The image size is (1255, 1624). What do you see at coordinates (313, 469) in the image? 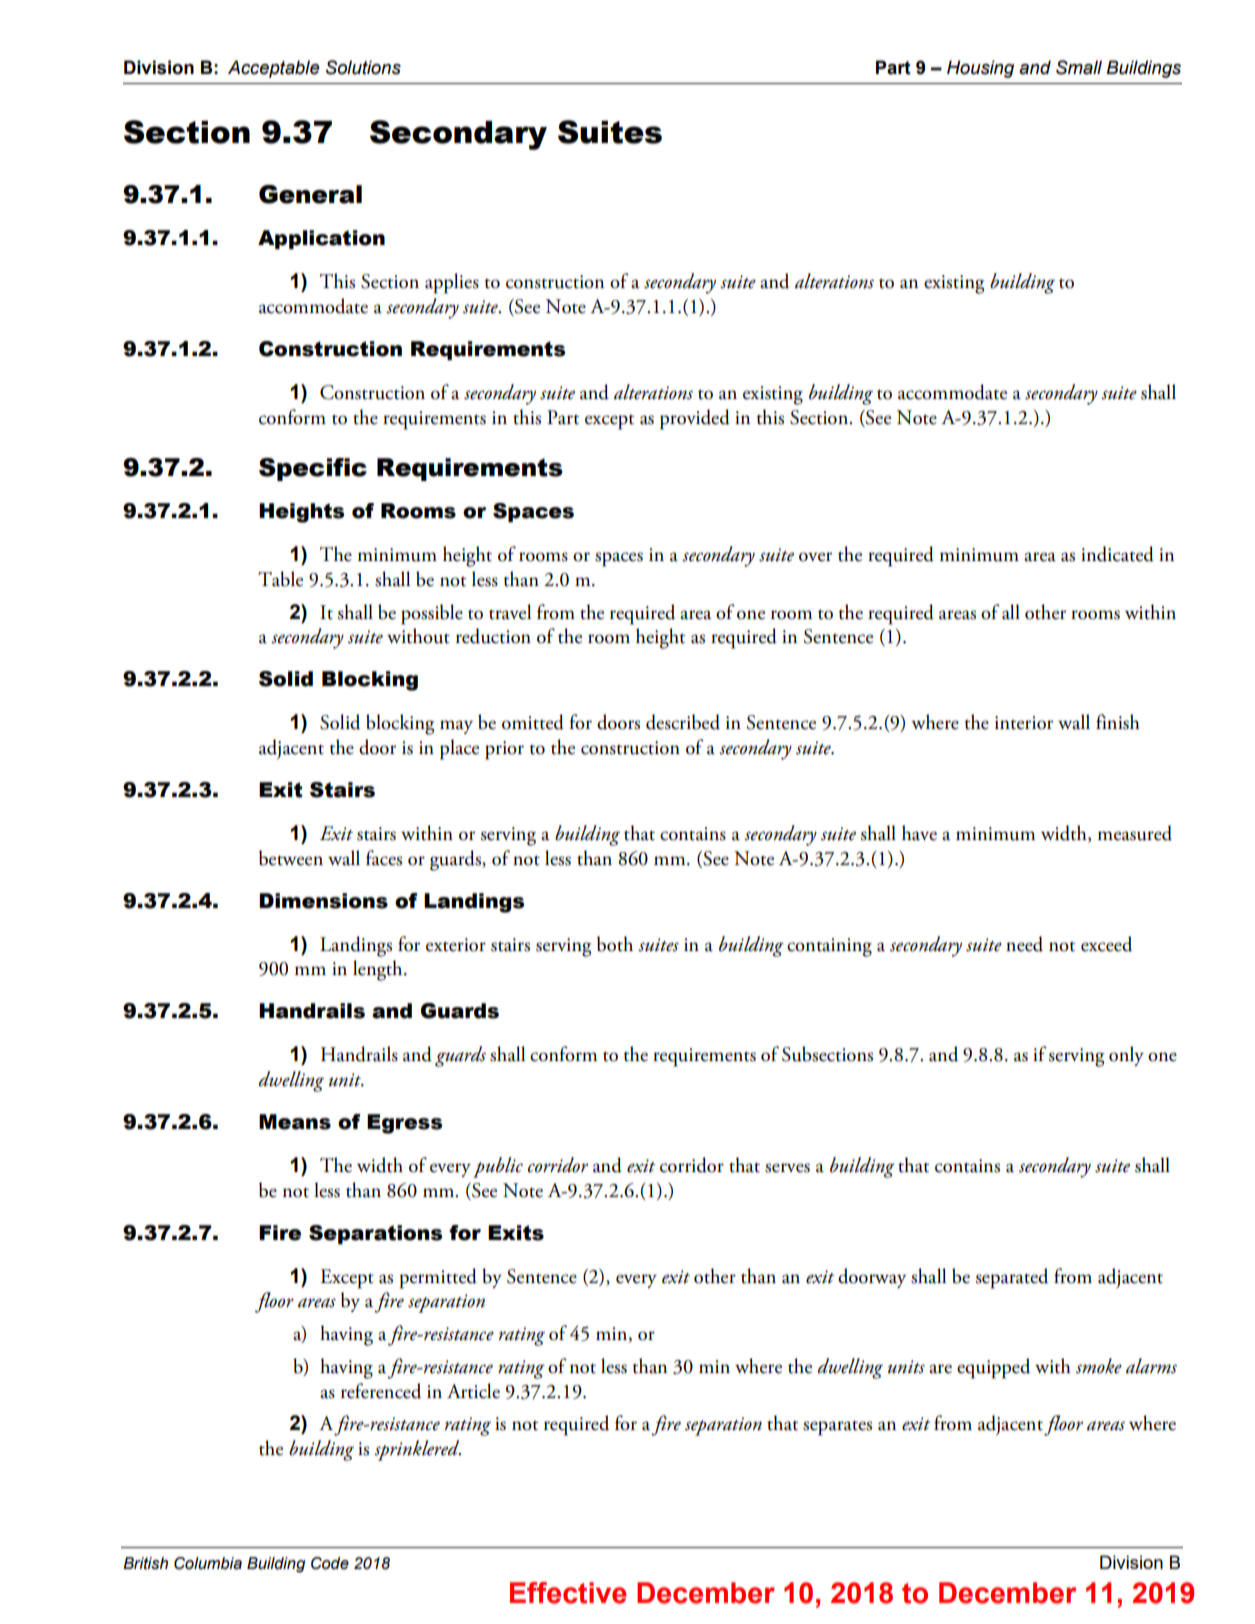
I see `Specific` at bounding box center [313, 469].
